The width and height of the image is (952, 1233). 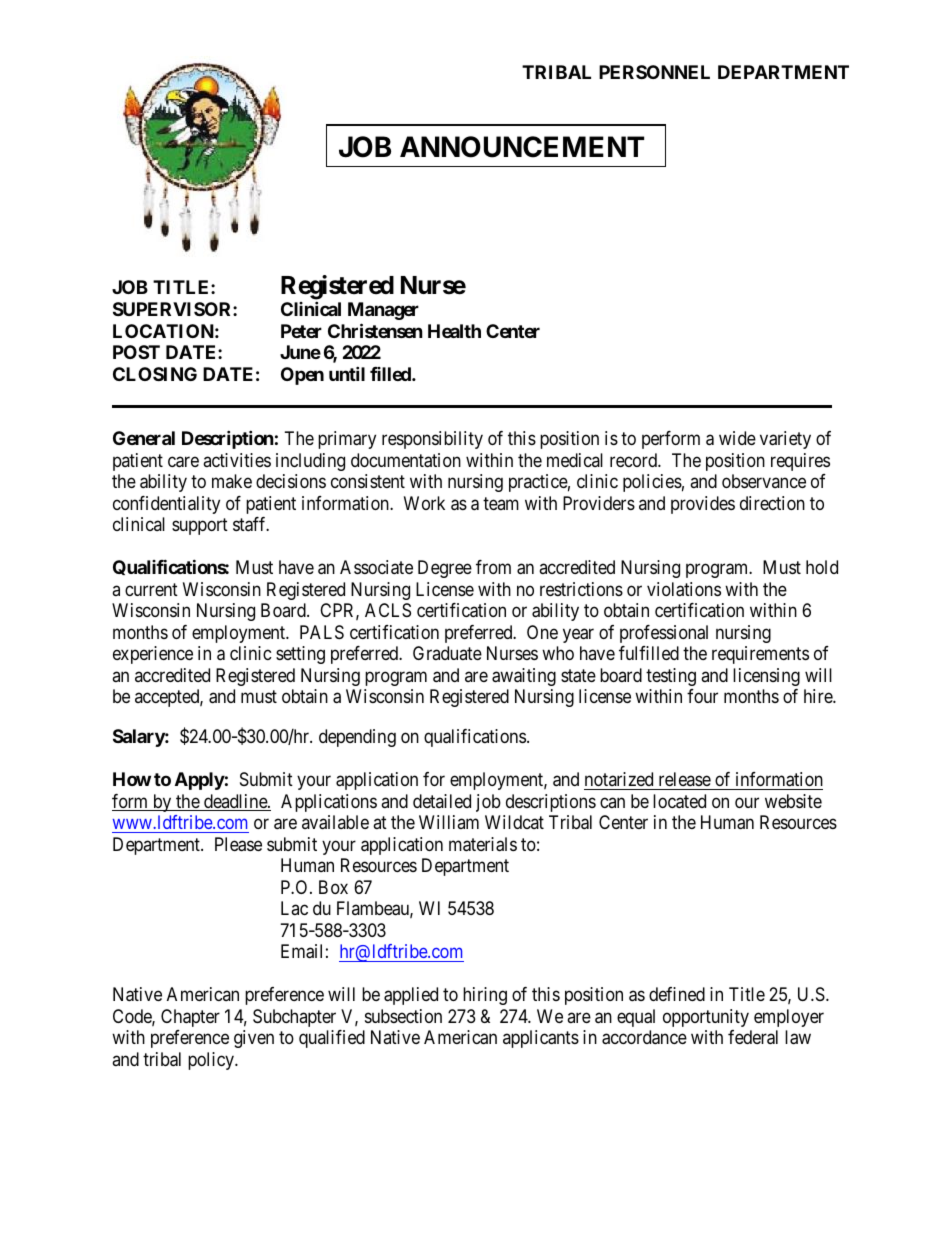 What do you see at coordinates (454, 331) in the image?
I see `Health` at bounding box center [454, 331].
